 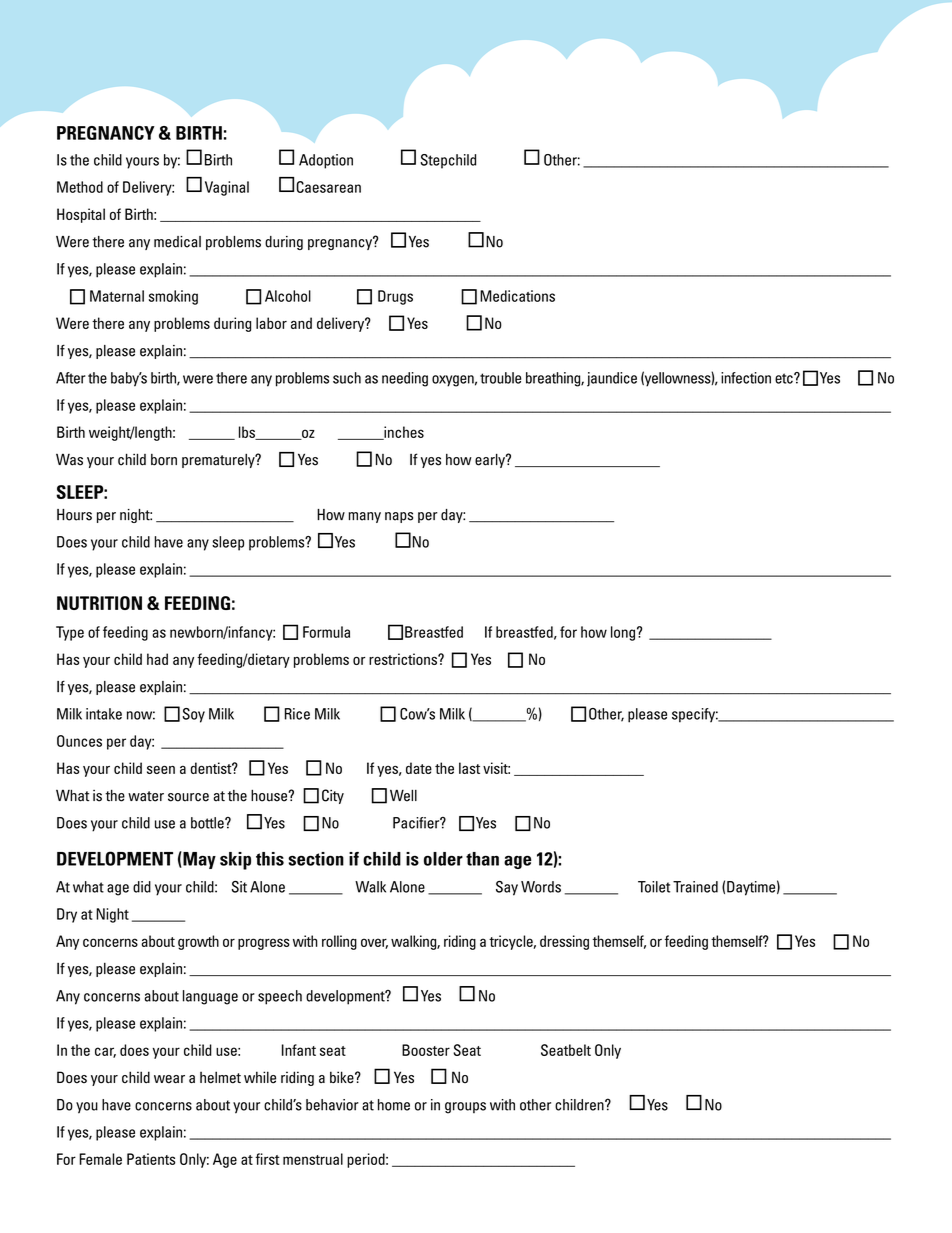 I want to click on Formula, so click(x=326, y=632).
